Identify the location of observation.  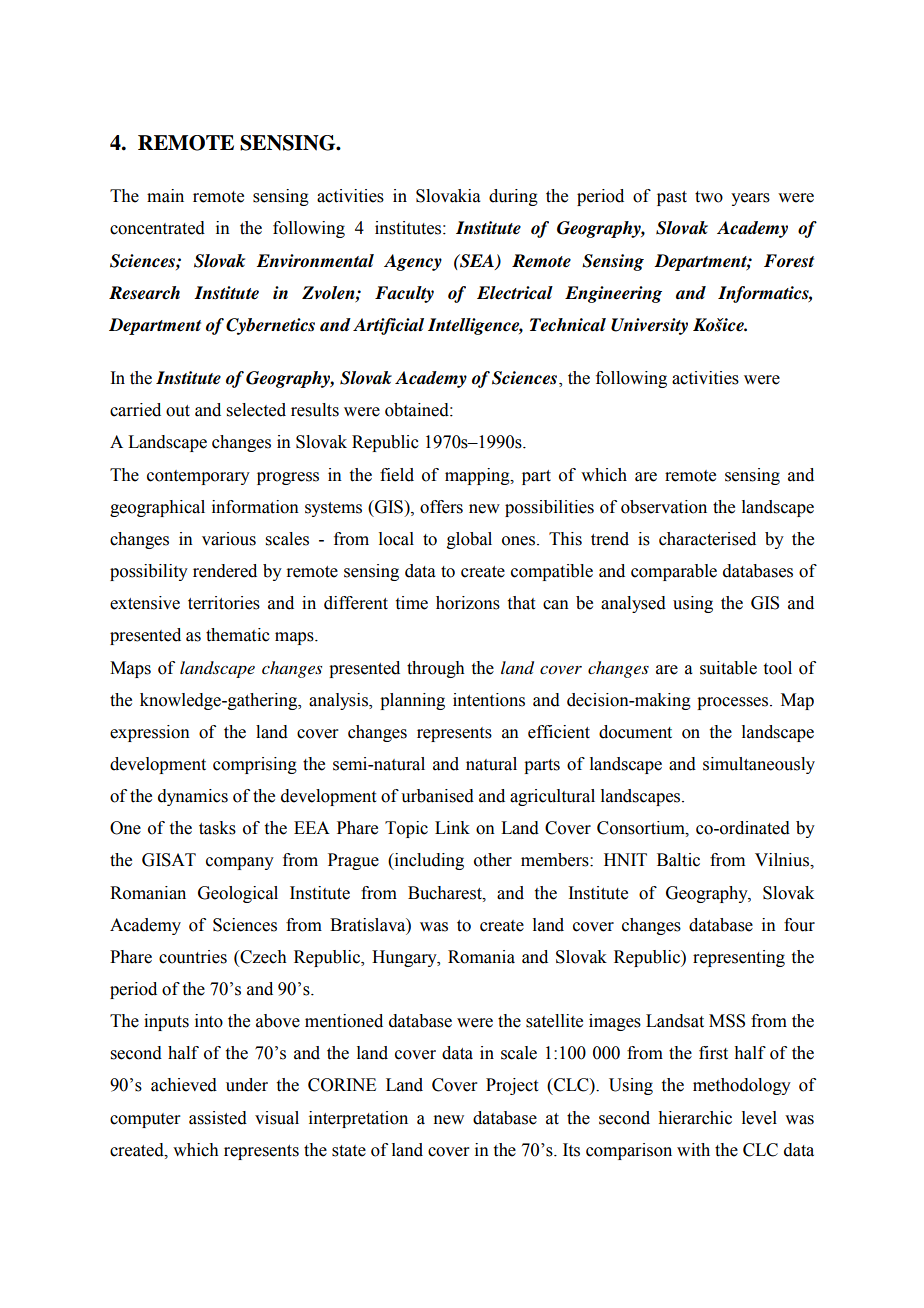
(664, 507).
